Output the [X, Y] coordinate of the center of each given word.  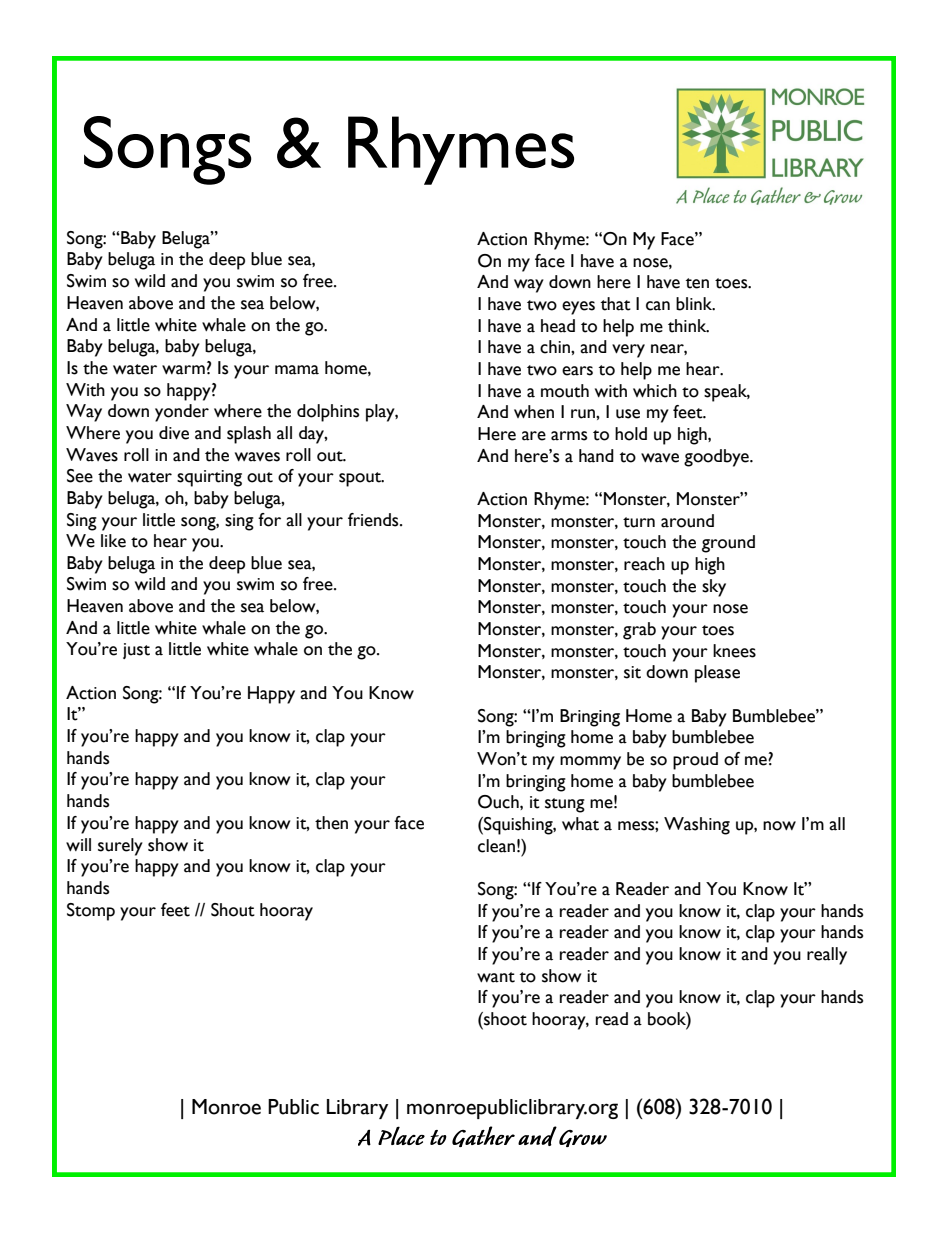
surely [120, 847]
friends [374, 520]
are [534, 436]
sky [714, 588]
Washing [697, 826]
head [558, 326]
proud [695, 761]
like [113, 541]
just [136, 651]
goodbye [717, 458]
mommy [590, 763]
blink [695, 304]
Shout [233, 910]
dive [174, 433]
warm [183, 370]
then [331, 823]
